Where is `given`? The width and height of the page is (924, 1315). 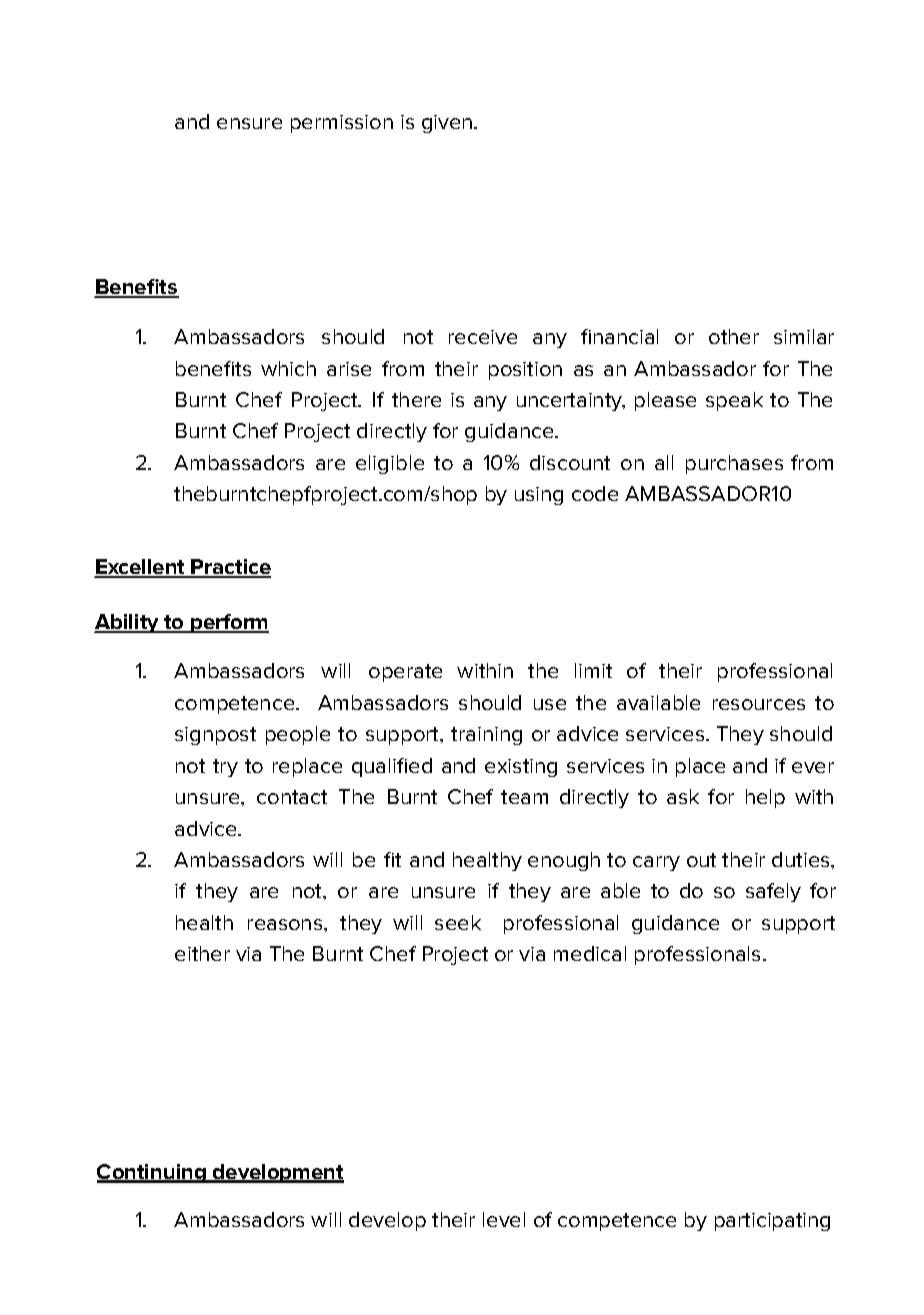
given is located at coordinates (448, 124).
